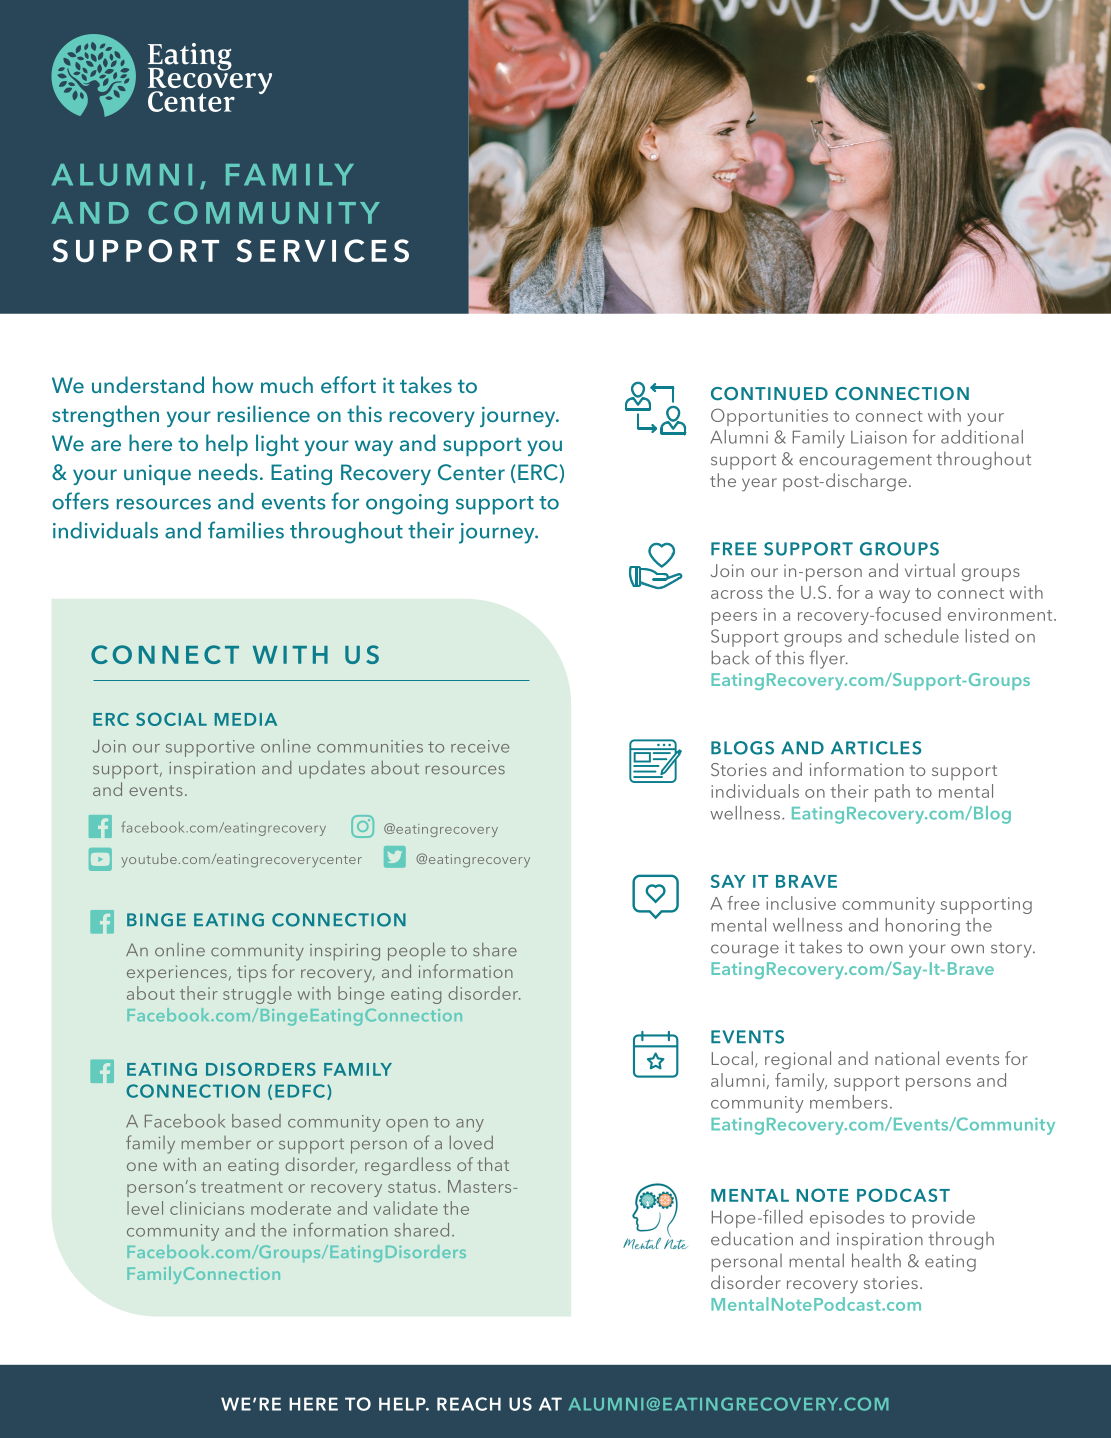  I want to click on national, so click(907, 1058).
